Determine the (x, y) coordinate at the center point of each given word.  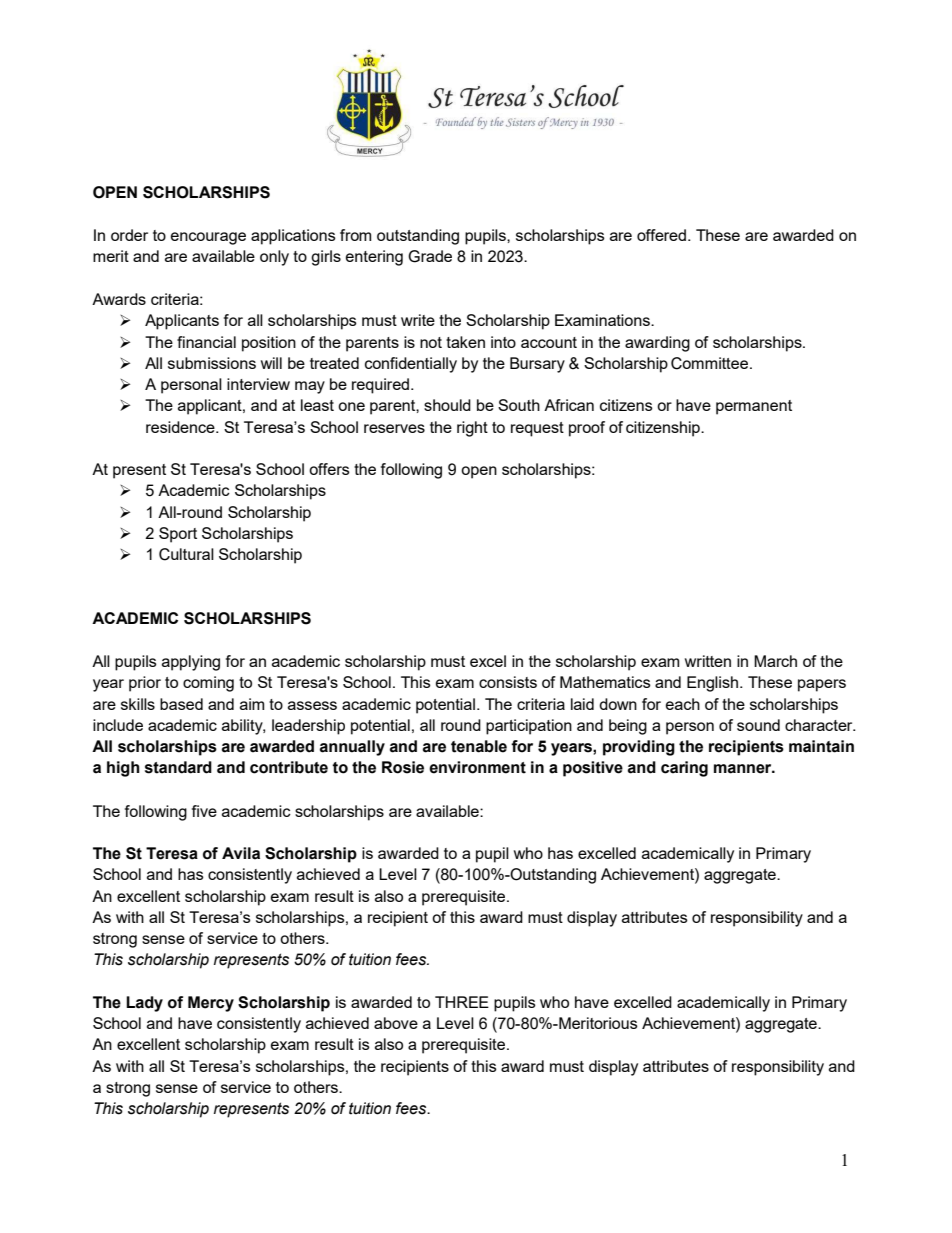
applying (191, 663)
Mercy (211, 1004)
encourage (208, 238)
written (708, 661)
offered (663, 235)
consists (508, 682)
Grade (430, 256)
